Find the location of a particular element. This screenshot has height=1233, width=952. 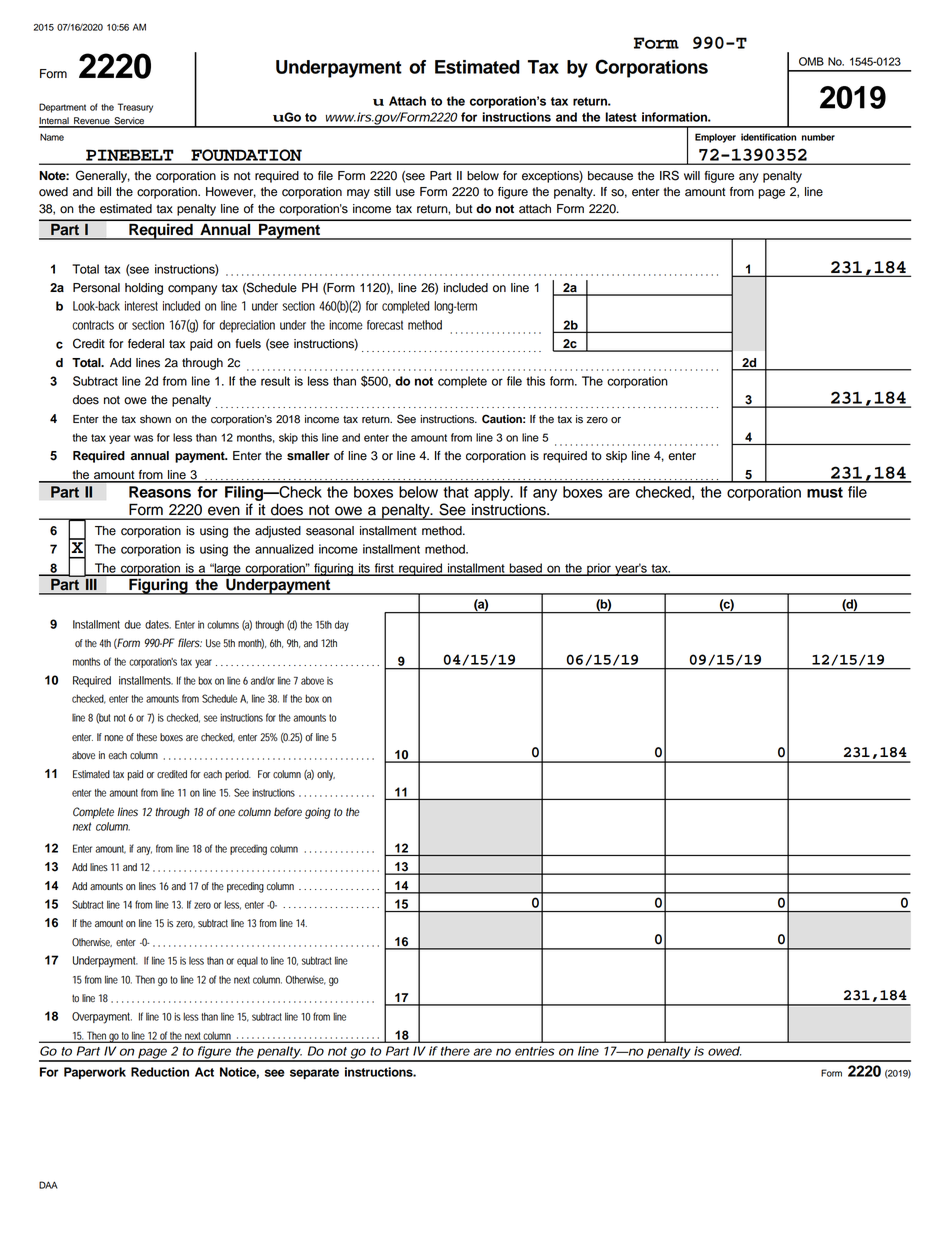

only is located at coordinates (326, 775).
